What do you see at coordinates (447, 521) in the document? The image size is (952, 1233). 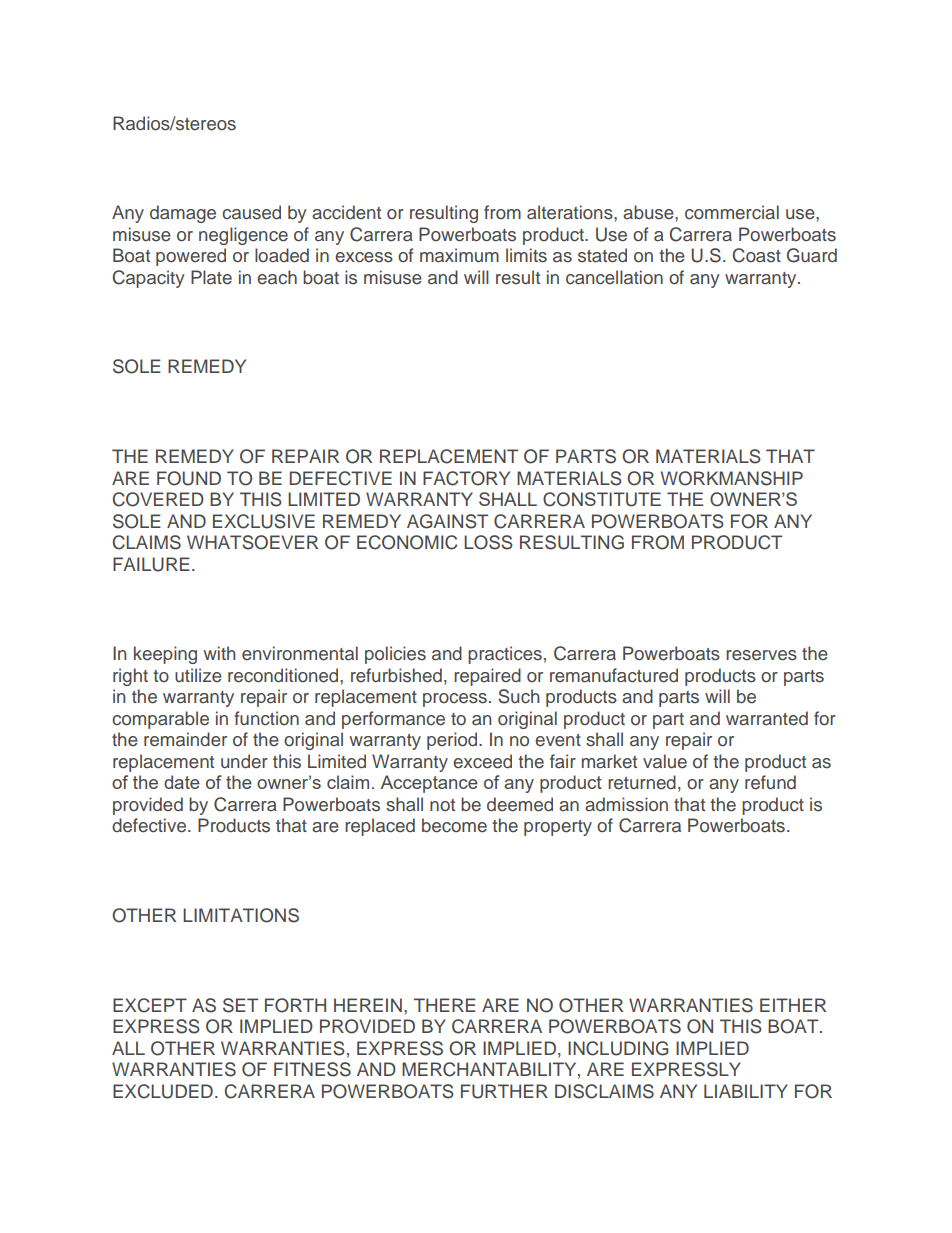 I see `AGAINST` at bounding box center [447, 521].
